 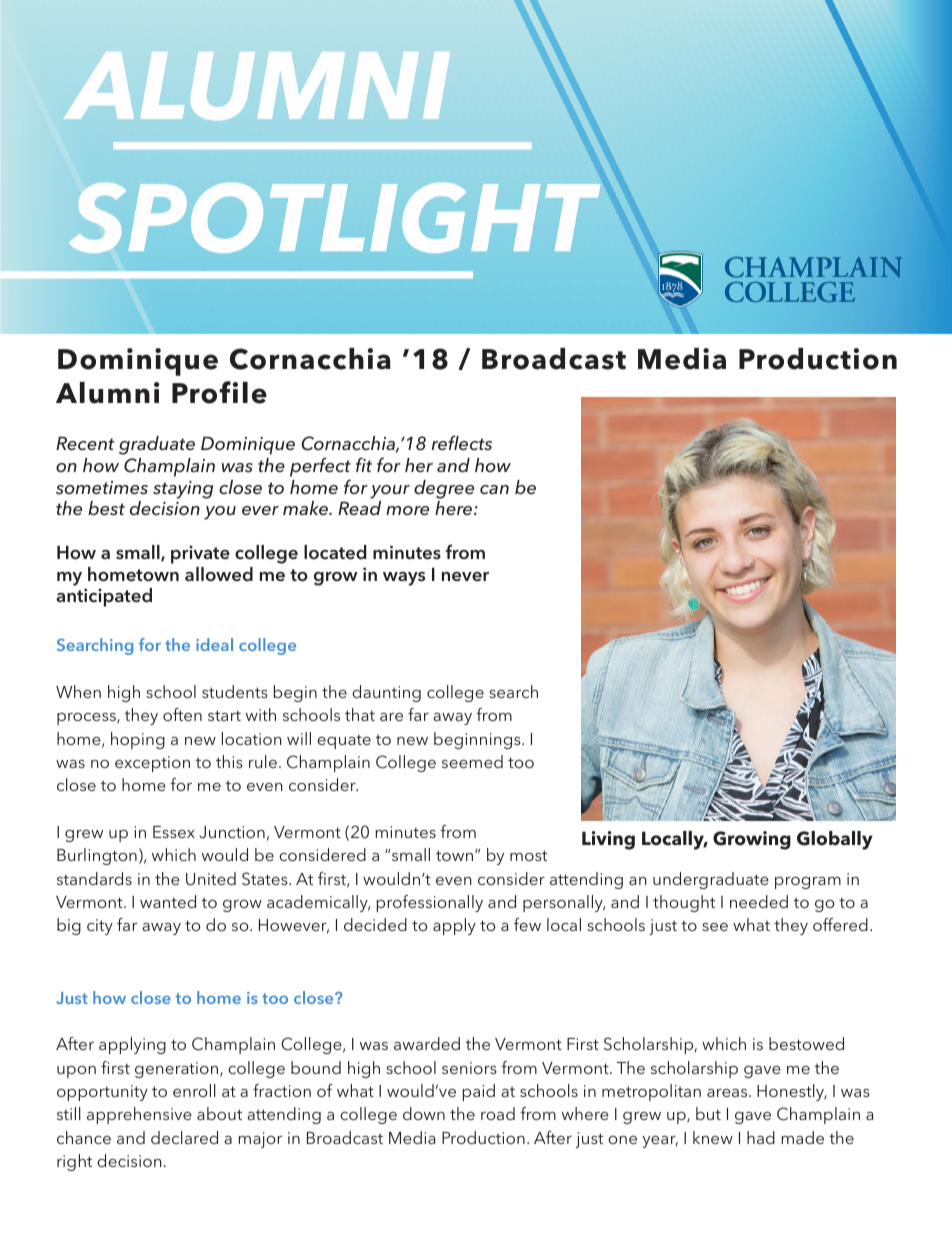 What do you see at coordinates (527, 924) in the screenshot?
I see `few` at bounding box center [527, 924].
